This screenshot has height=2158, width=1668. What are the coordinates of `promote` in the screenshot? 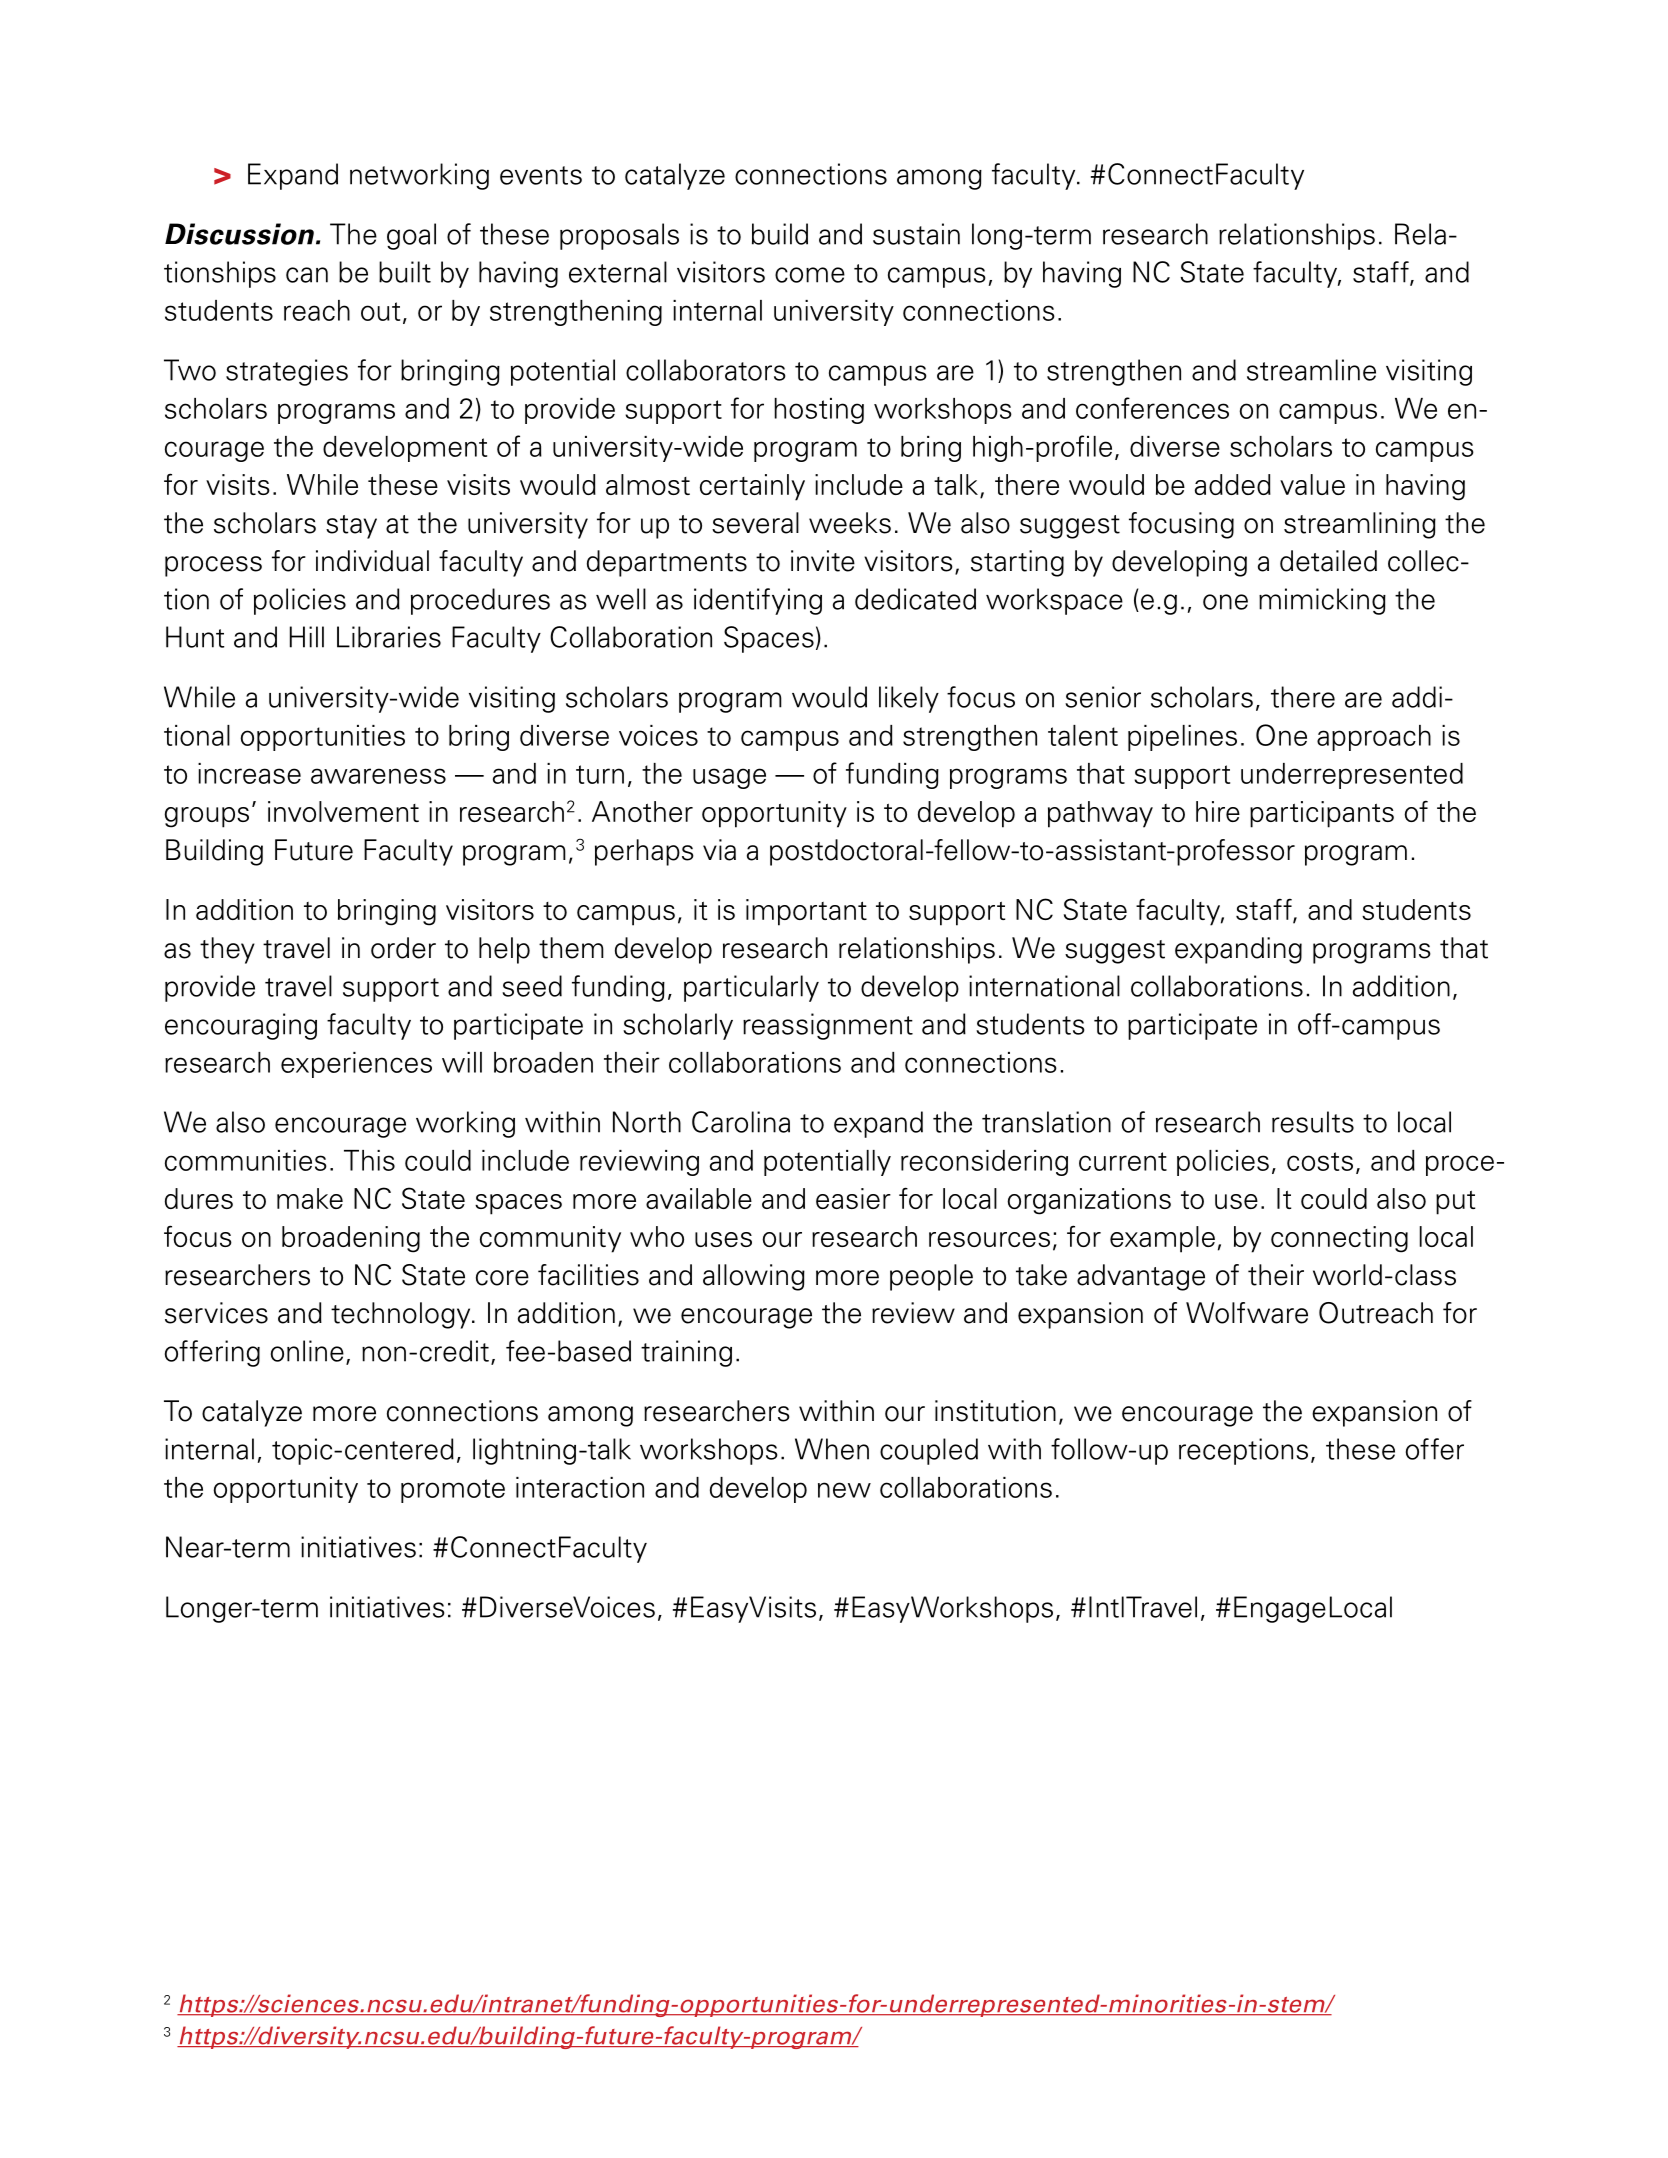 It's located at (453, 1491).
